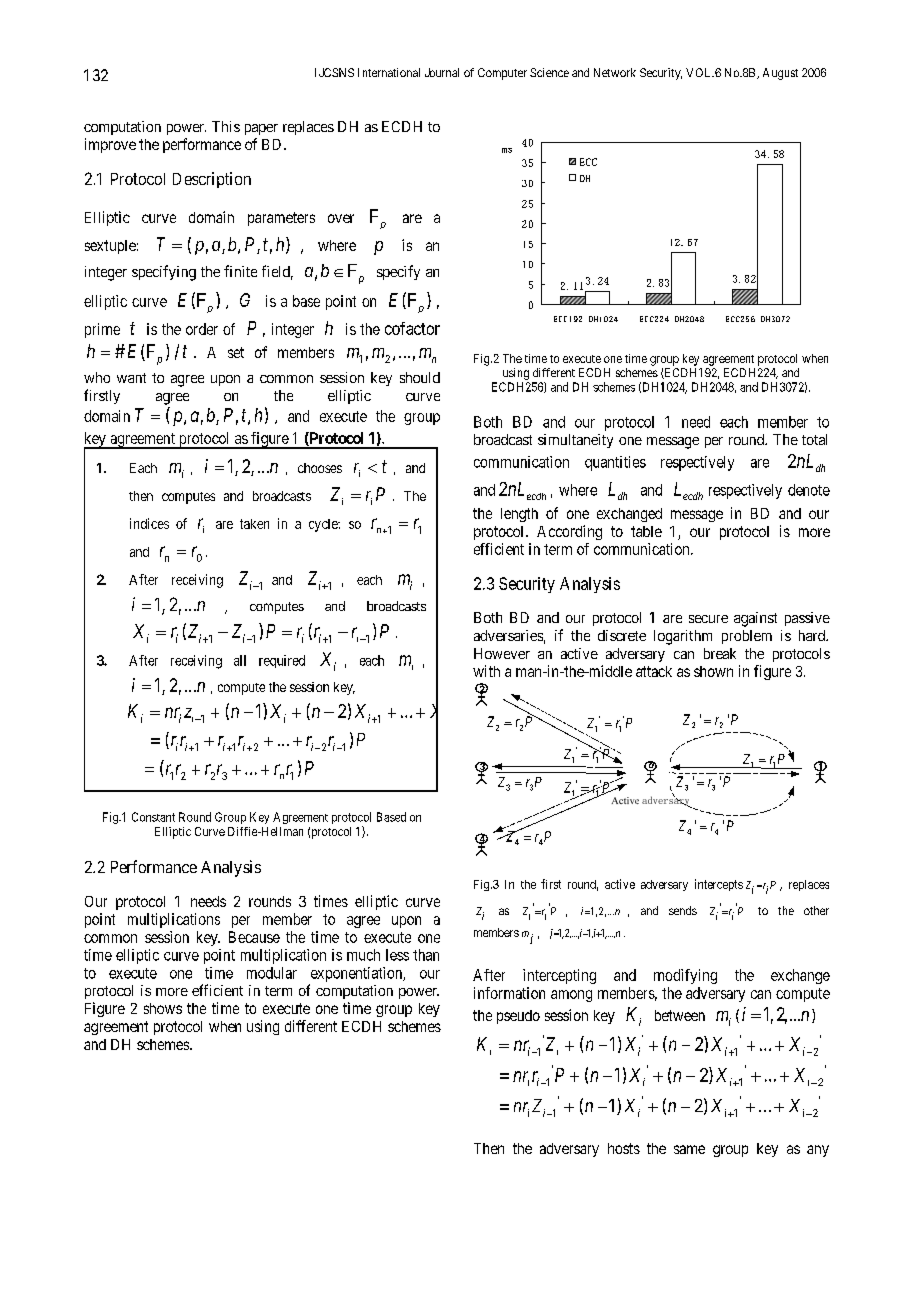  I want to click on all, so click(240, 660).
